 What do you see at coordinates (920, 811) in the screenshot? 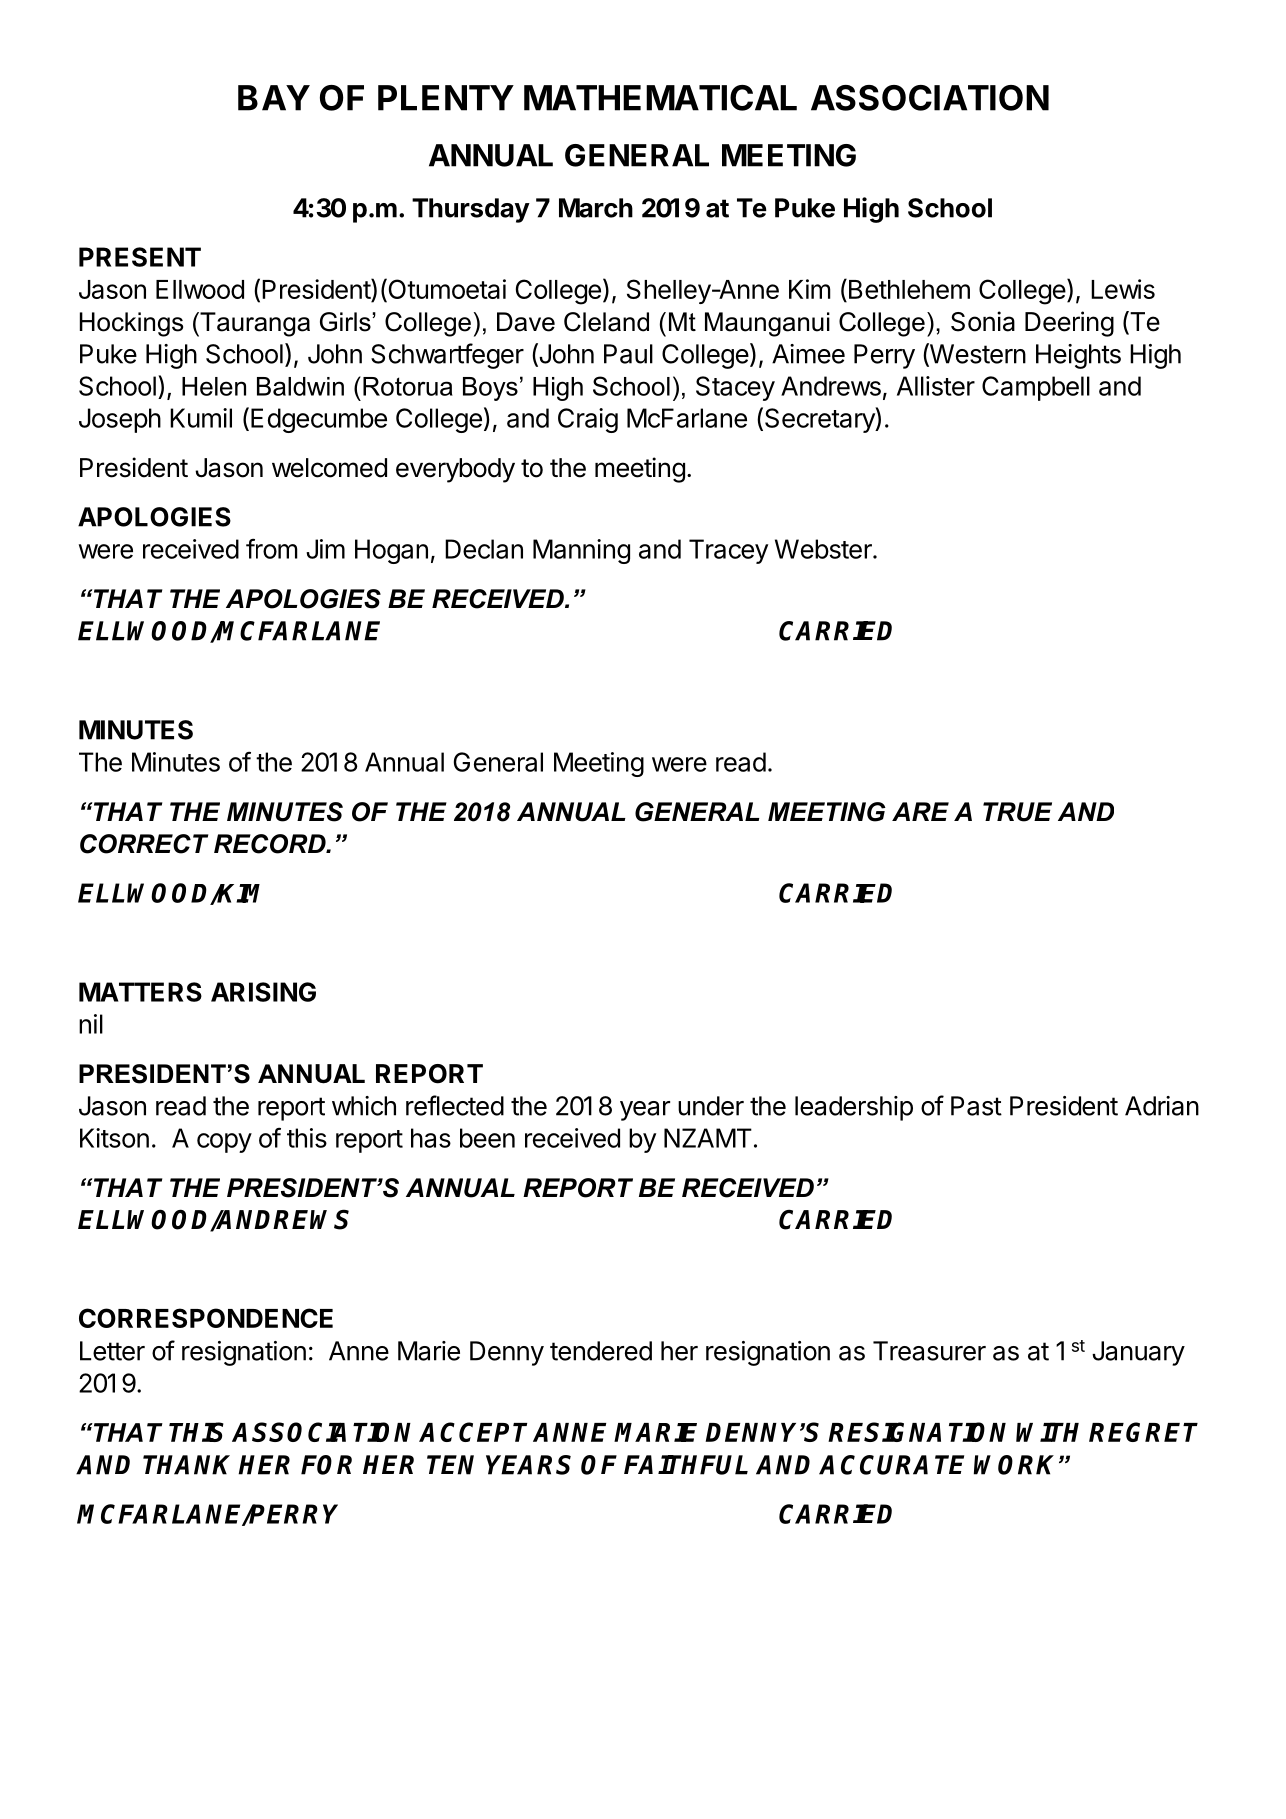
I see `ARE` at bounding box center [920, 811].
